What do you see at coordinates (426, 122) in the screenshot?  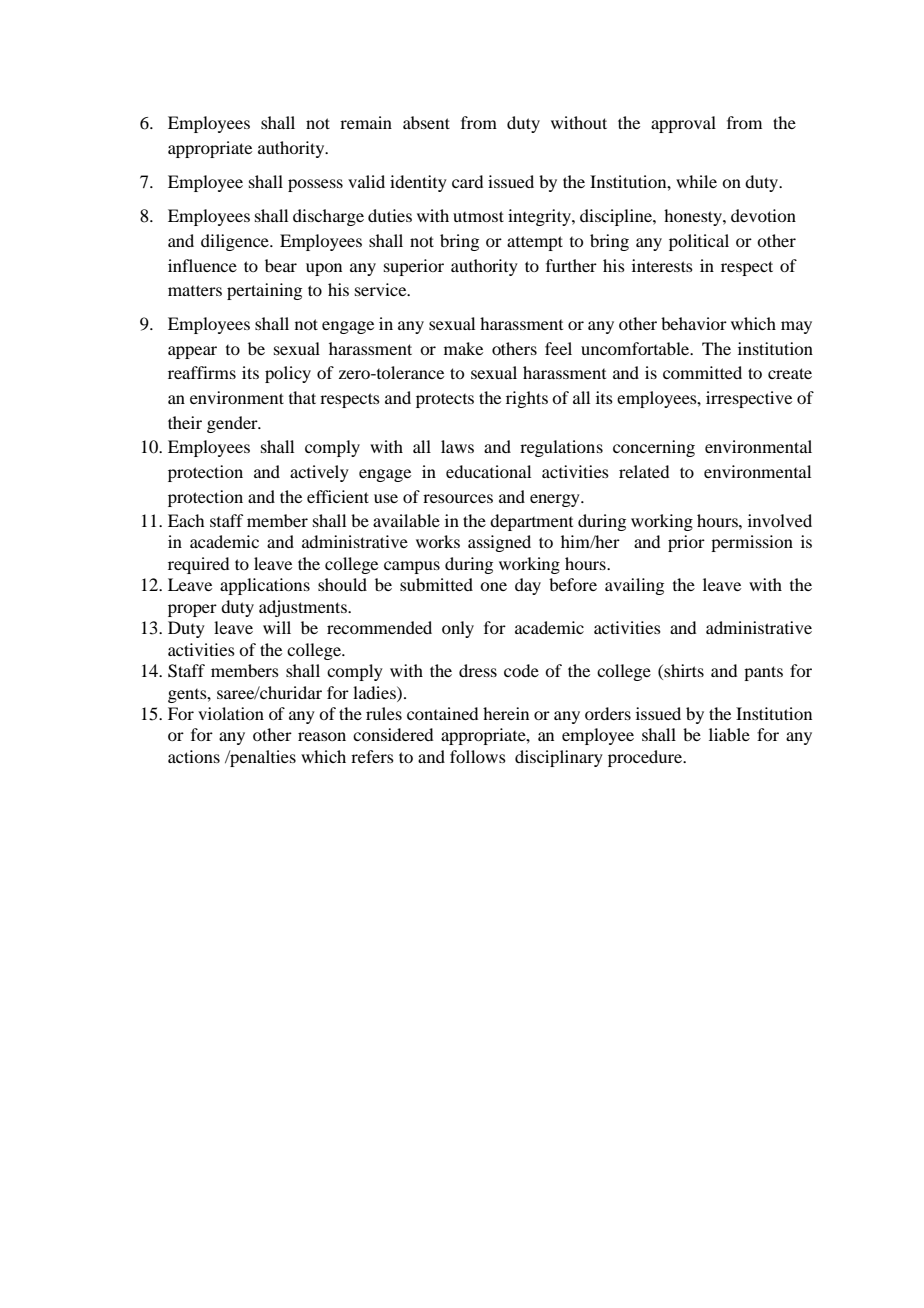 I see `absent` at bounding box center [426, 122].
